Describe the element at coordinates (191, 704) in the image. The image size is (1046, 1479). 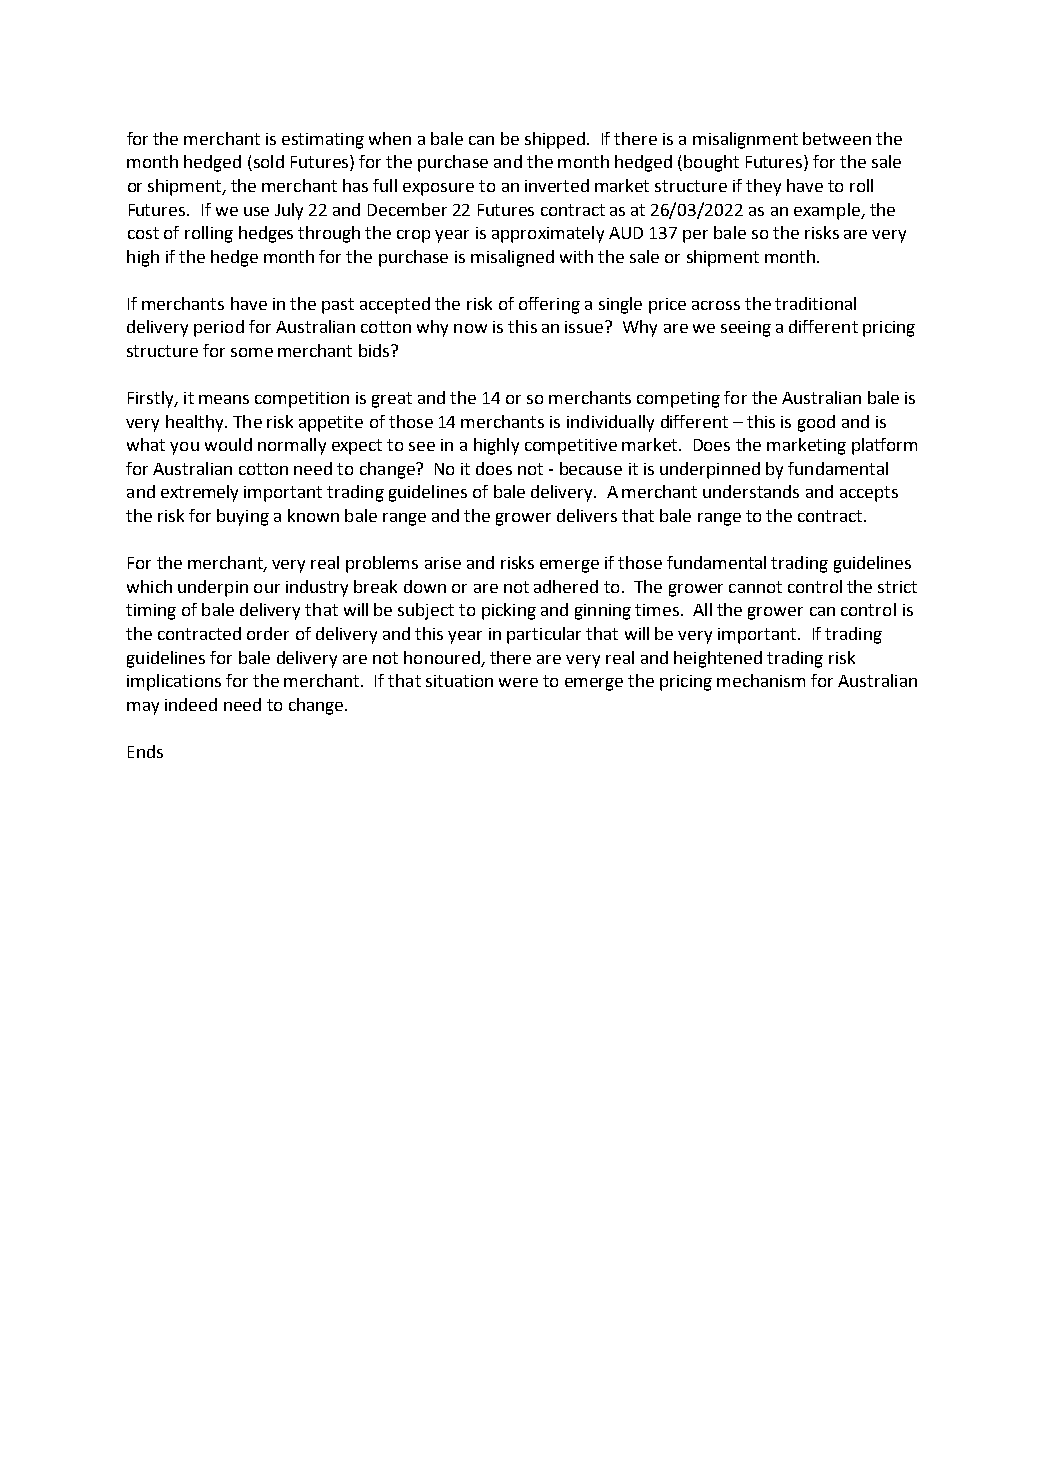
I see `indeed` at that location.
